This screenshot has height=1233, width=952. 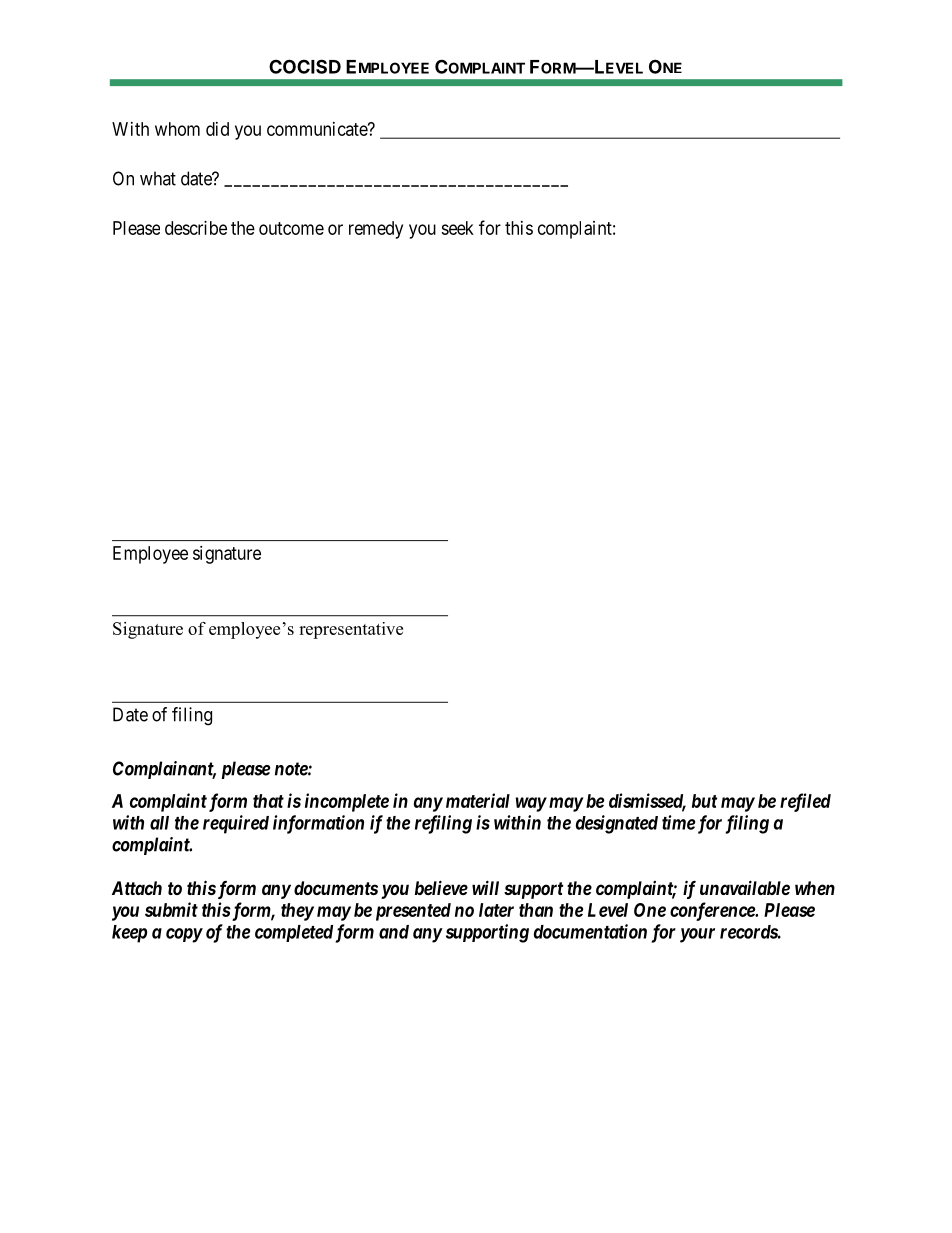 What do you see at coordinates (496, 910) in the screenshot?
I see `later` at bounding box center [496, 910].
